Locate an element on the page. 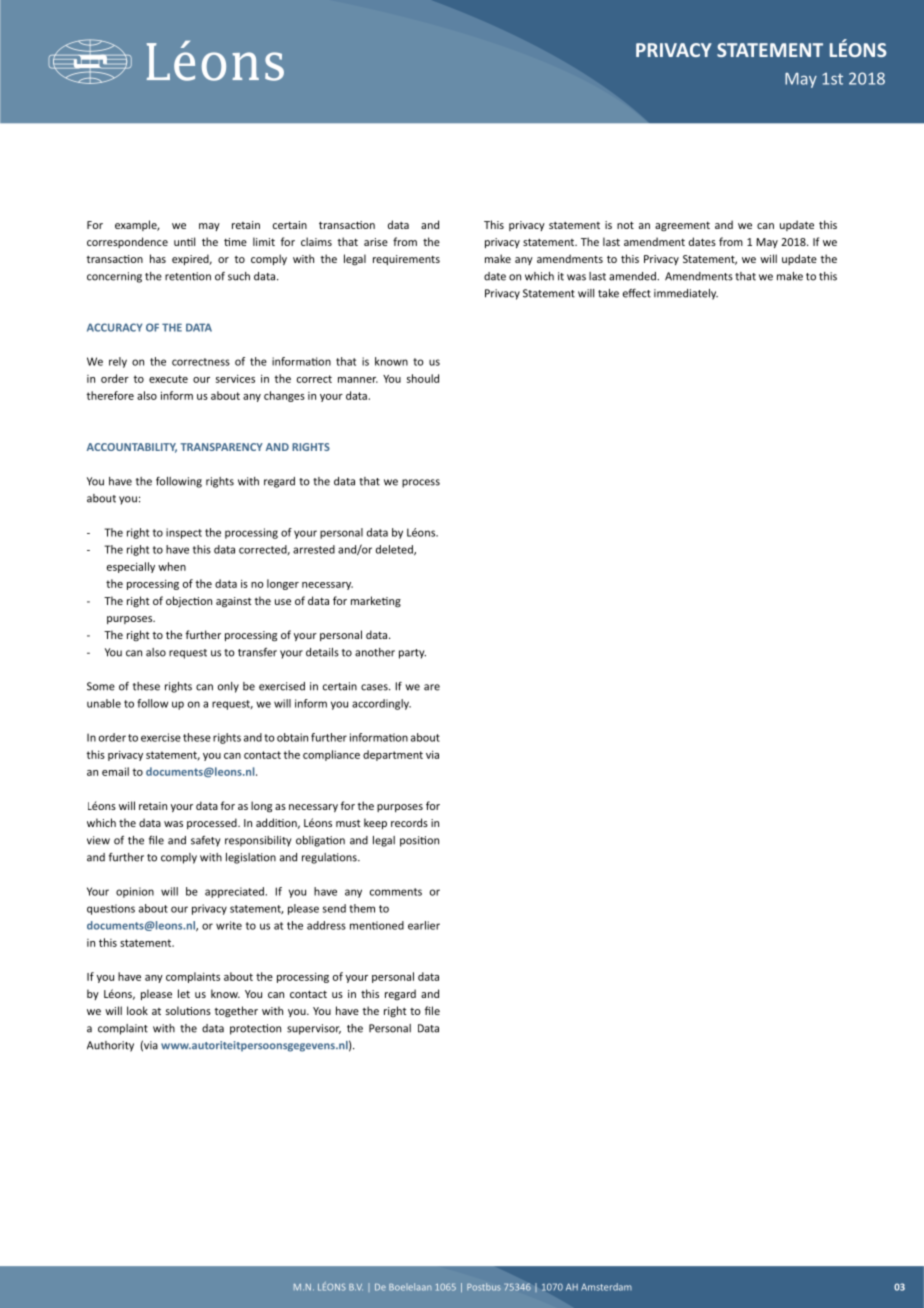  position is located at coordinates (419, 841).
